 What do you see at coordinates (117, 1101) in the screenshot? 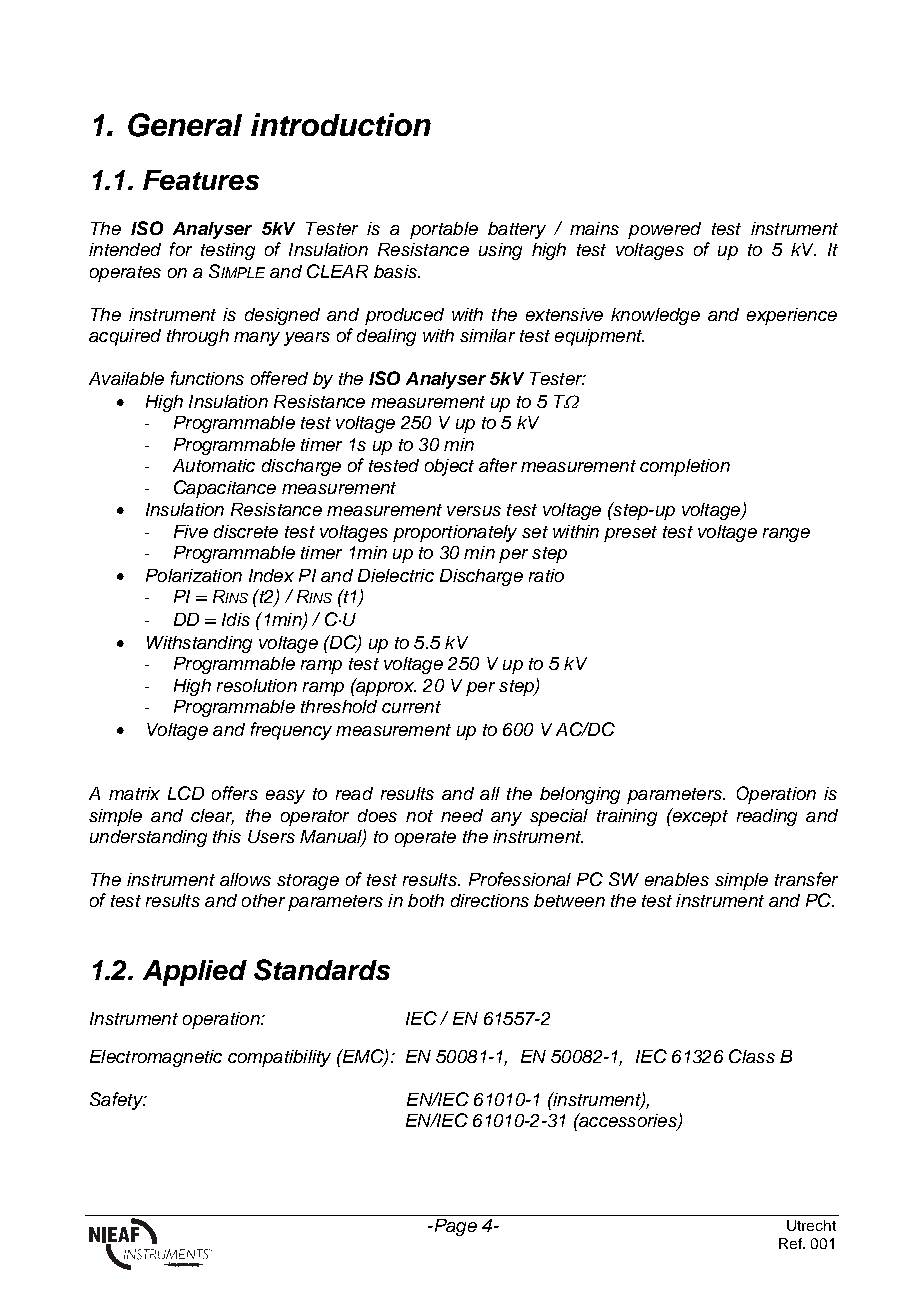
I see `Safety` at bounding box center [117, 1101].
